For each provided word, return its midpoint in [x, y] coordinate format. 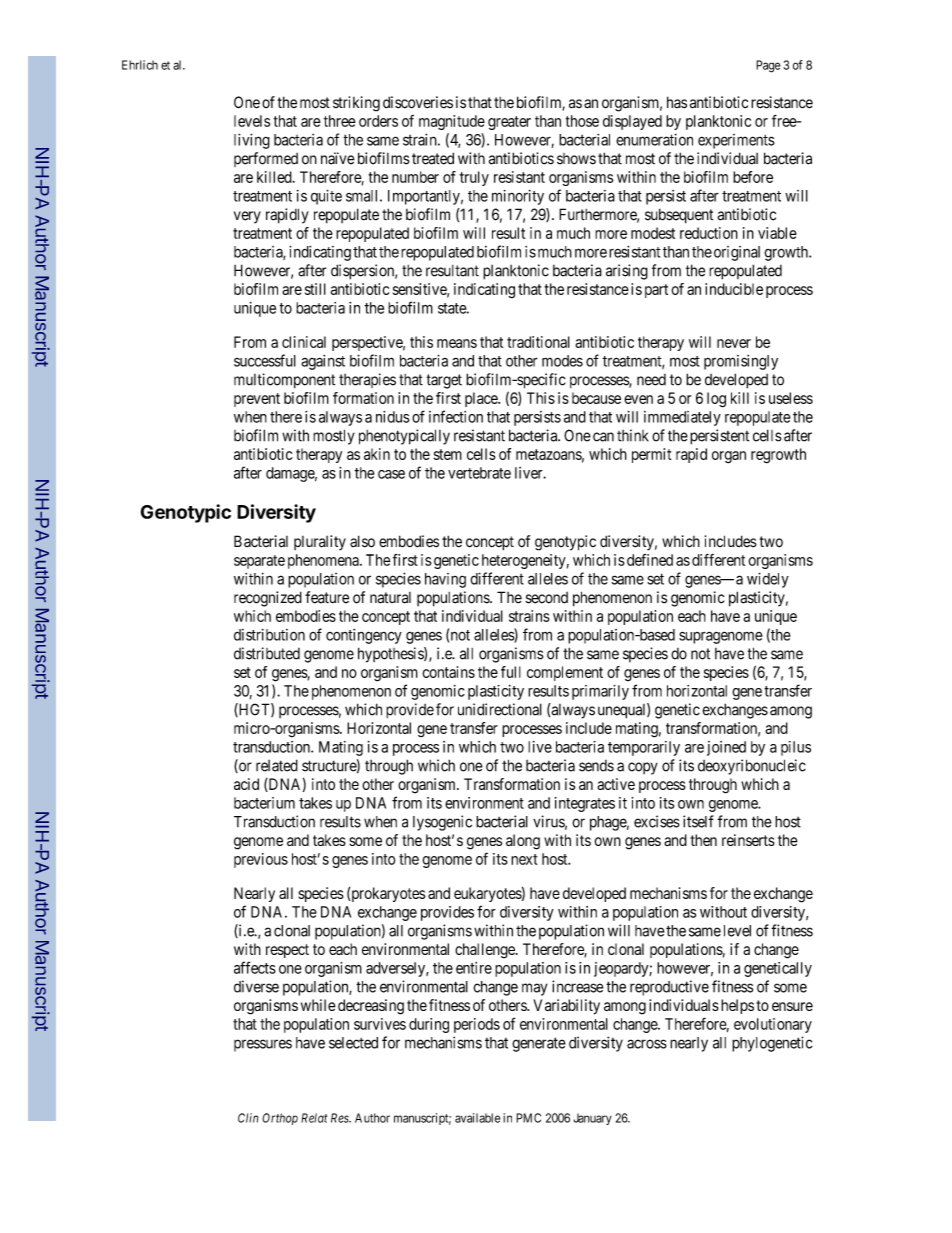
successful [265, 360]
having [445, 580]
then [703, 840]
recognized [268, 599]
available [478, 1118]
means [457, 343]
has [677, 102]
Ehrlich [140, 65]
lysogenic [442, 823]
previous [261, 860]
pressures [263, 1045]
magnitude [452, 122]
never [734, 343]
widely [768, 580]
